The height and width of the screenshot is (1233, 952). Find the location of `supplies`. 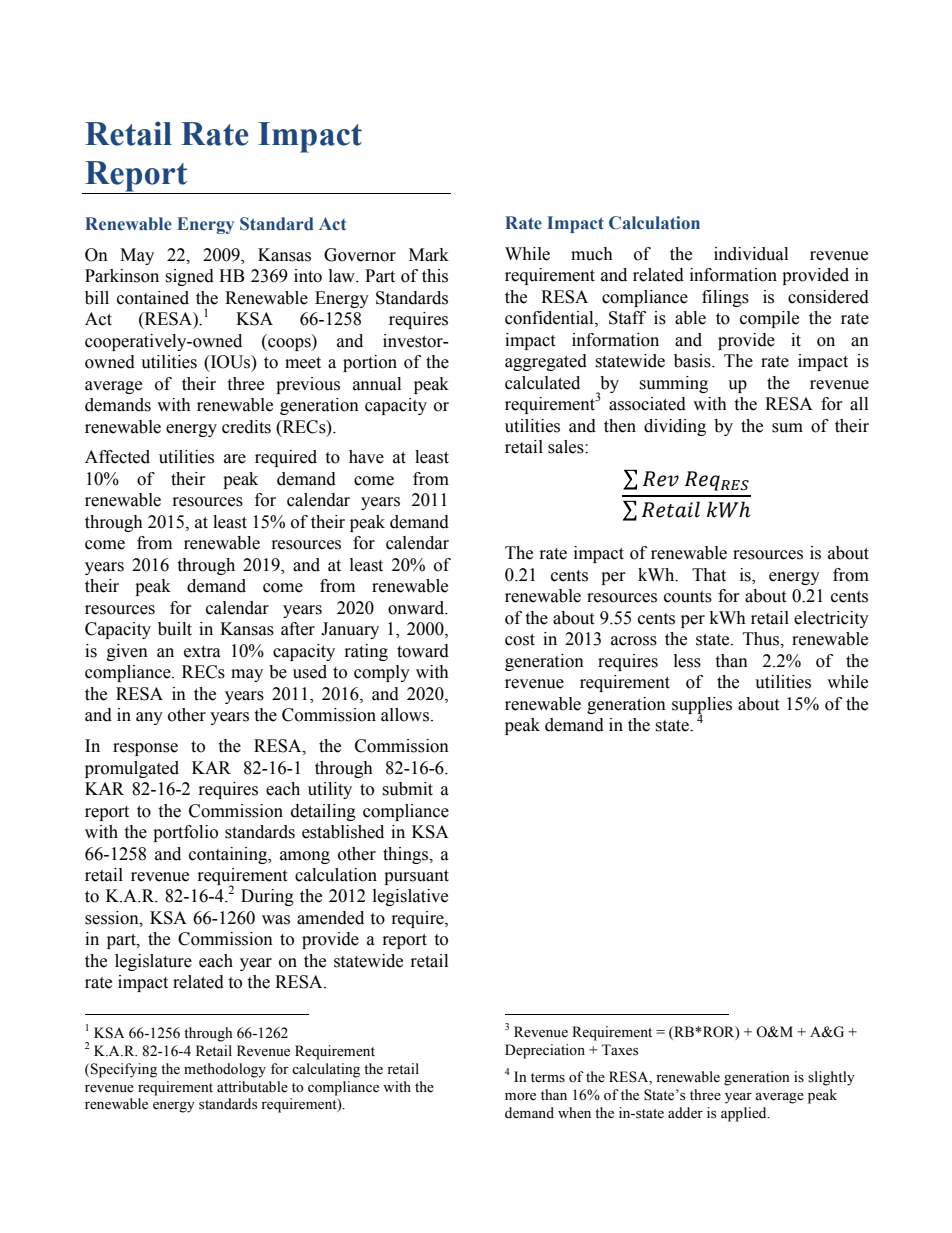

supplies is located at coordinates (702, 706).
